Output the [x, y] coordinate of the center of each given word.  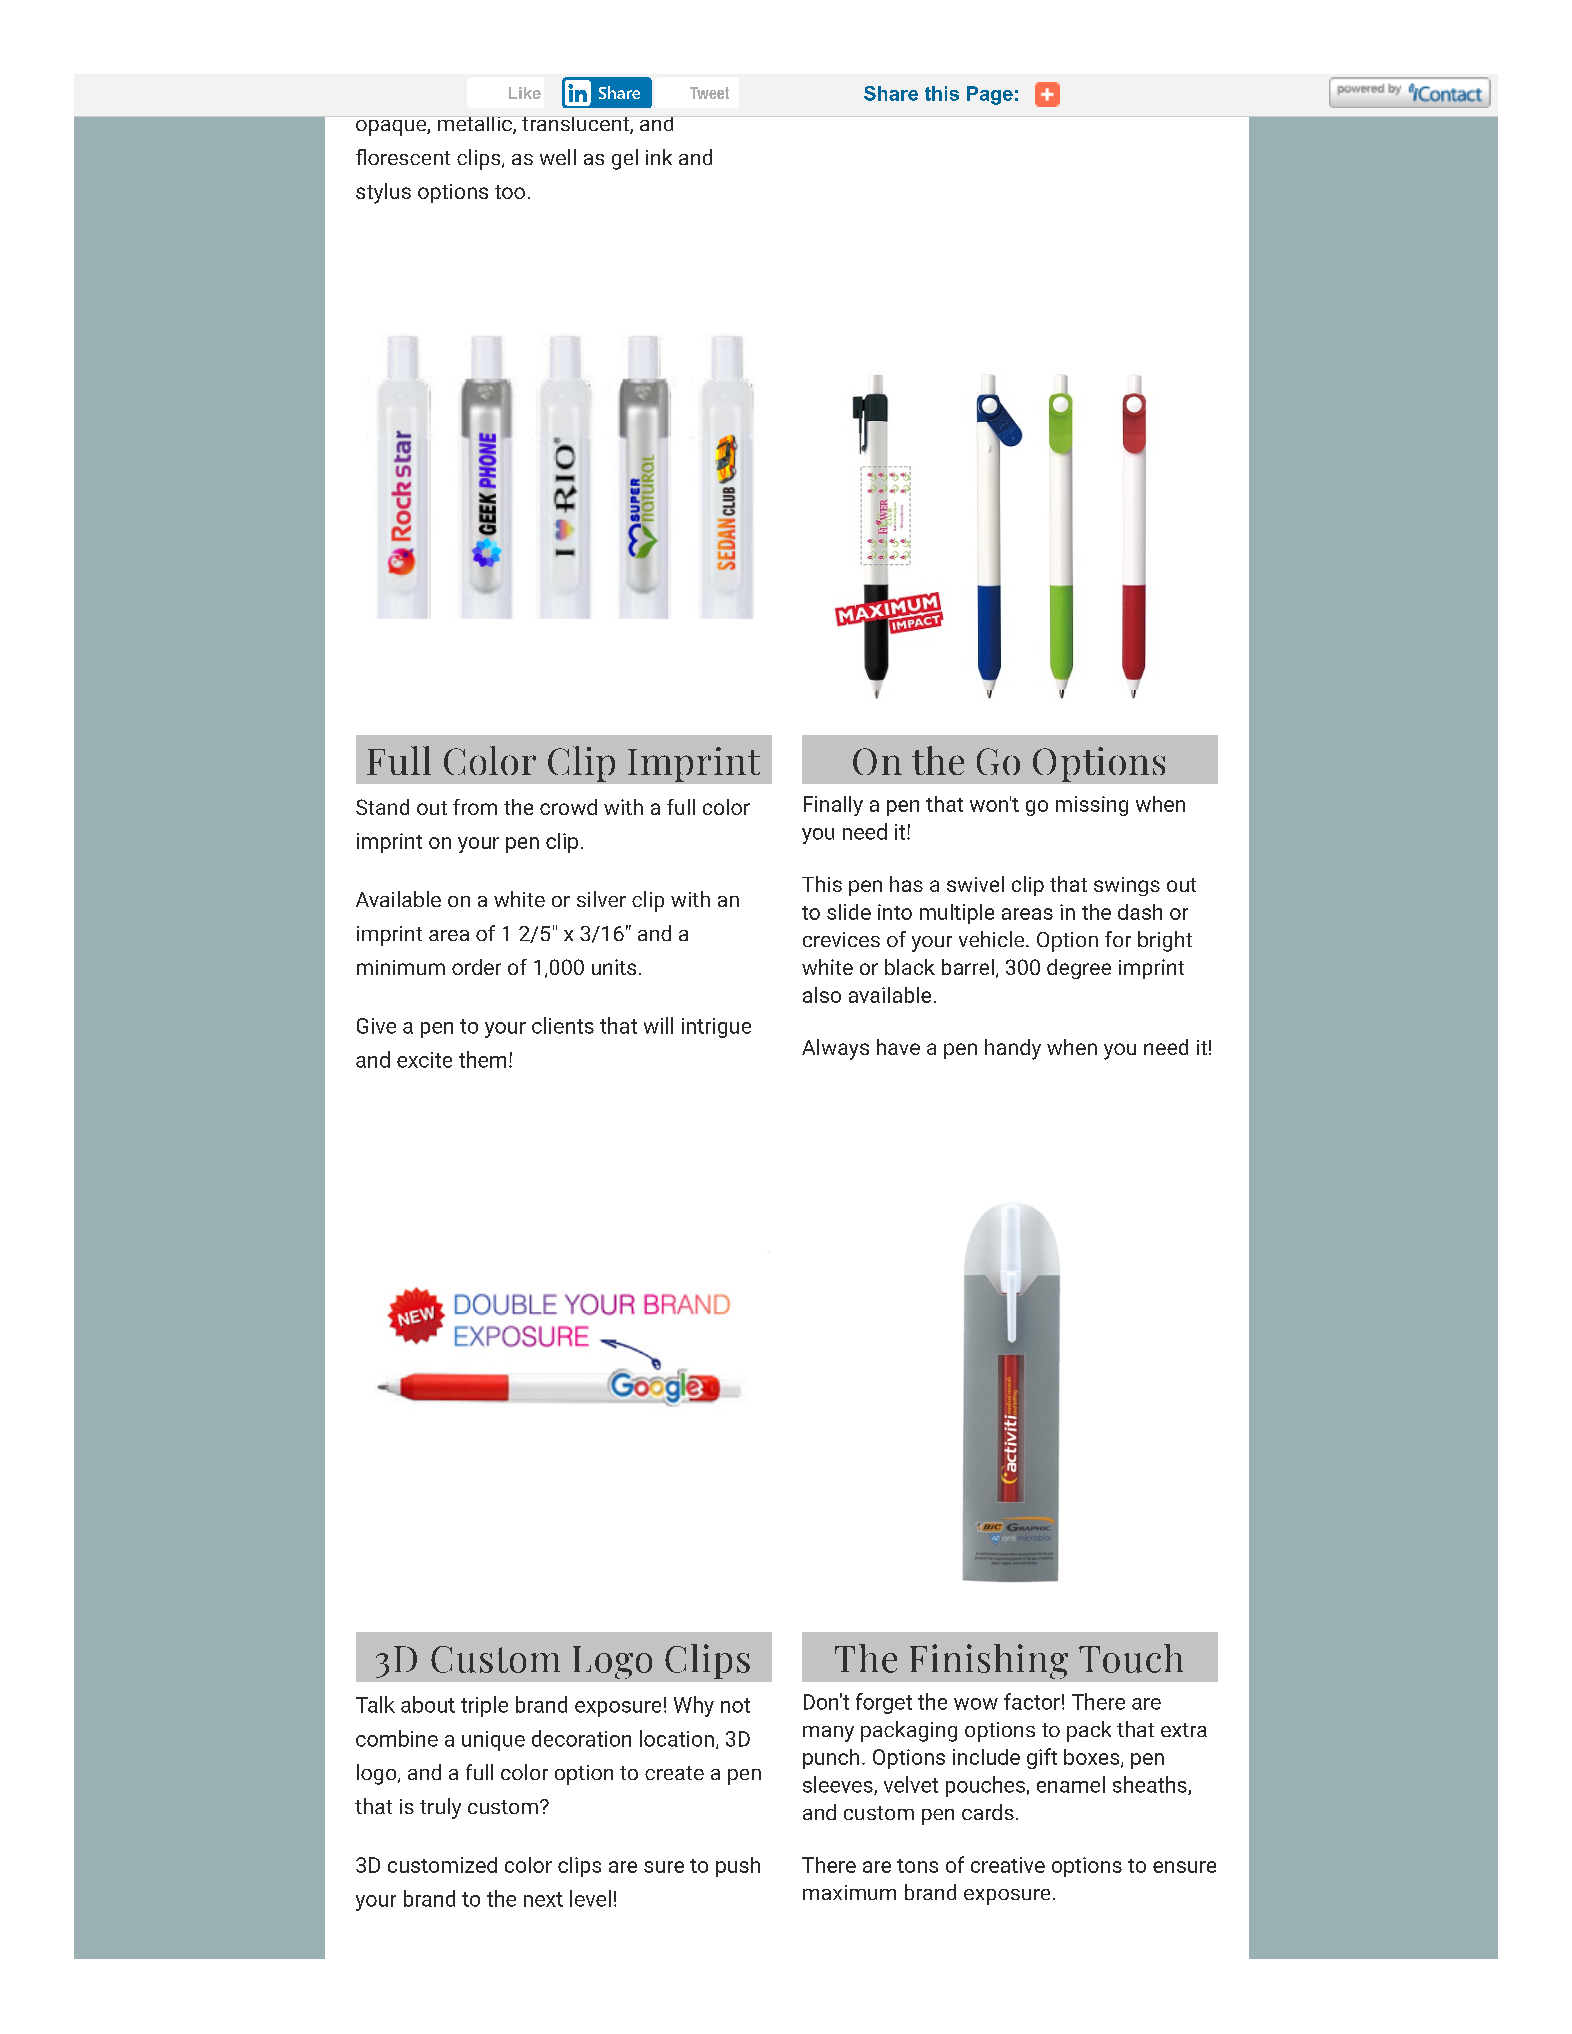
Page [990, 95]
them [482, 1059]
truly [440, 1808]
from [475, 807]
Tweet [709, 93]
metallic [476, 125]
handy [1013, 1049]
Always [835, 1049]
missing [1092, 806]
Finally [833, 806]
